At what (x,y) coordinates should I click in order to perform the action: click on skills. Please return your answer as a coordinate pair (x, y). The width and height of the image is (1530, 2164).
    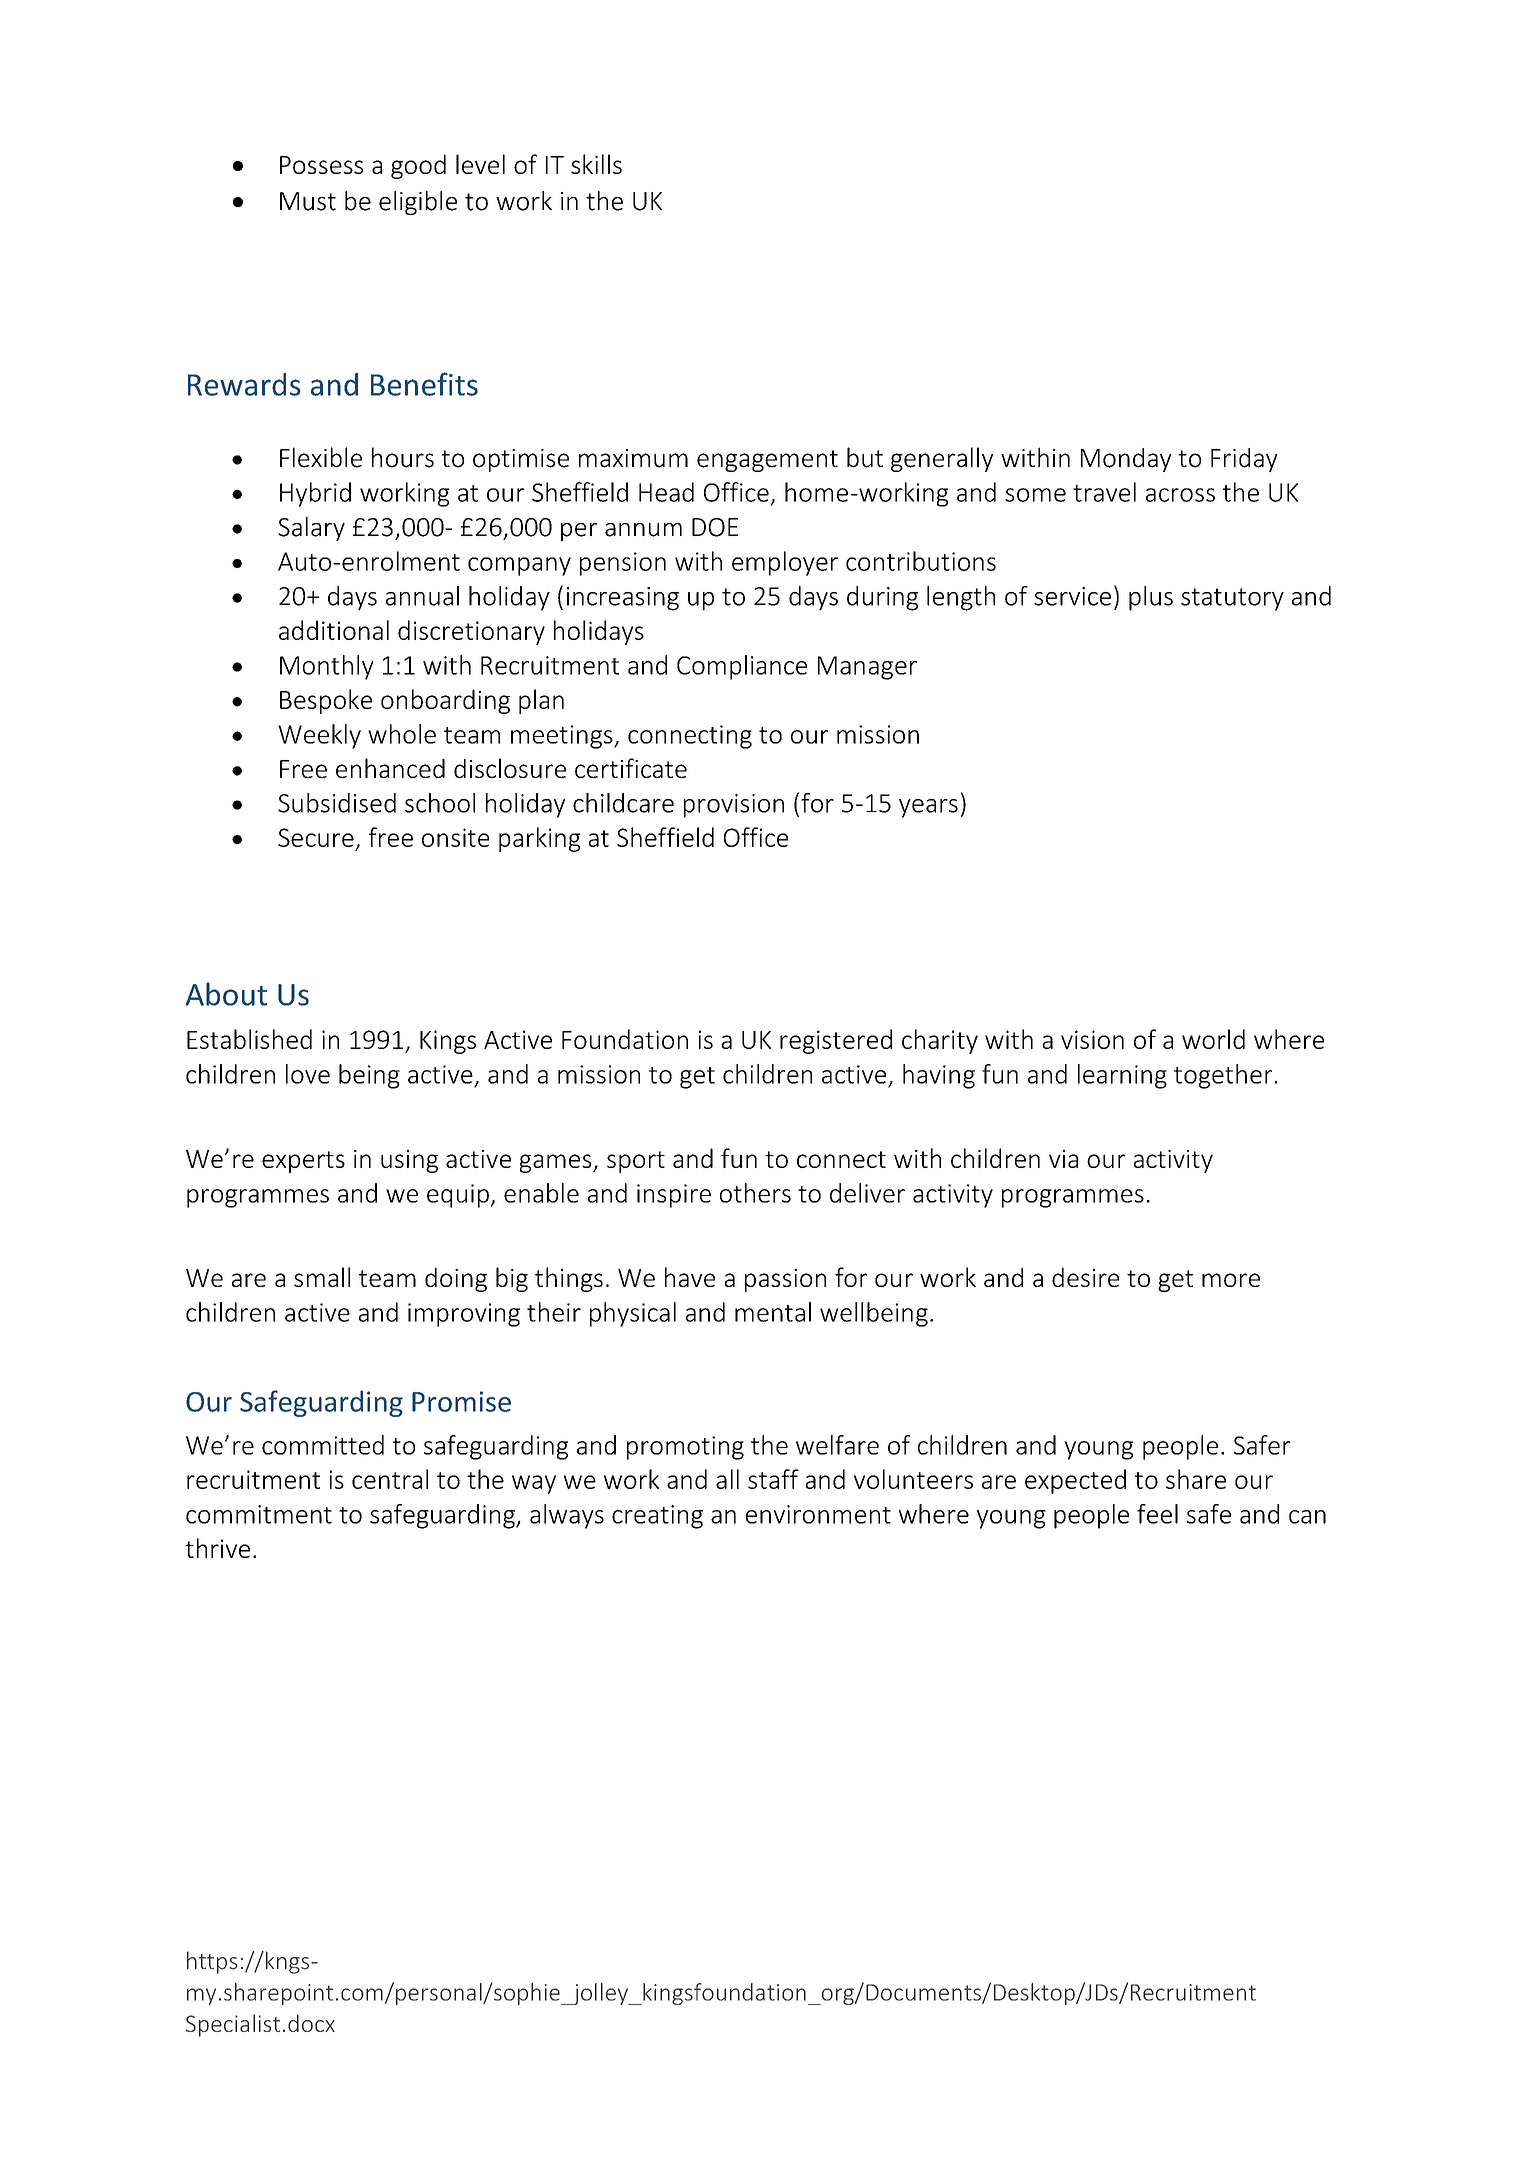
    Looking at the image, I should click on (596, 164).
